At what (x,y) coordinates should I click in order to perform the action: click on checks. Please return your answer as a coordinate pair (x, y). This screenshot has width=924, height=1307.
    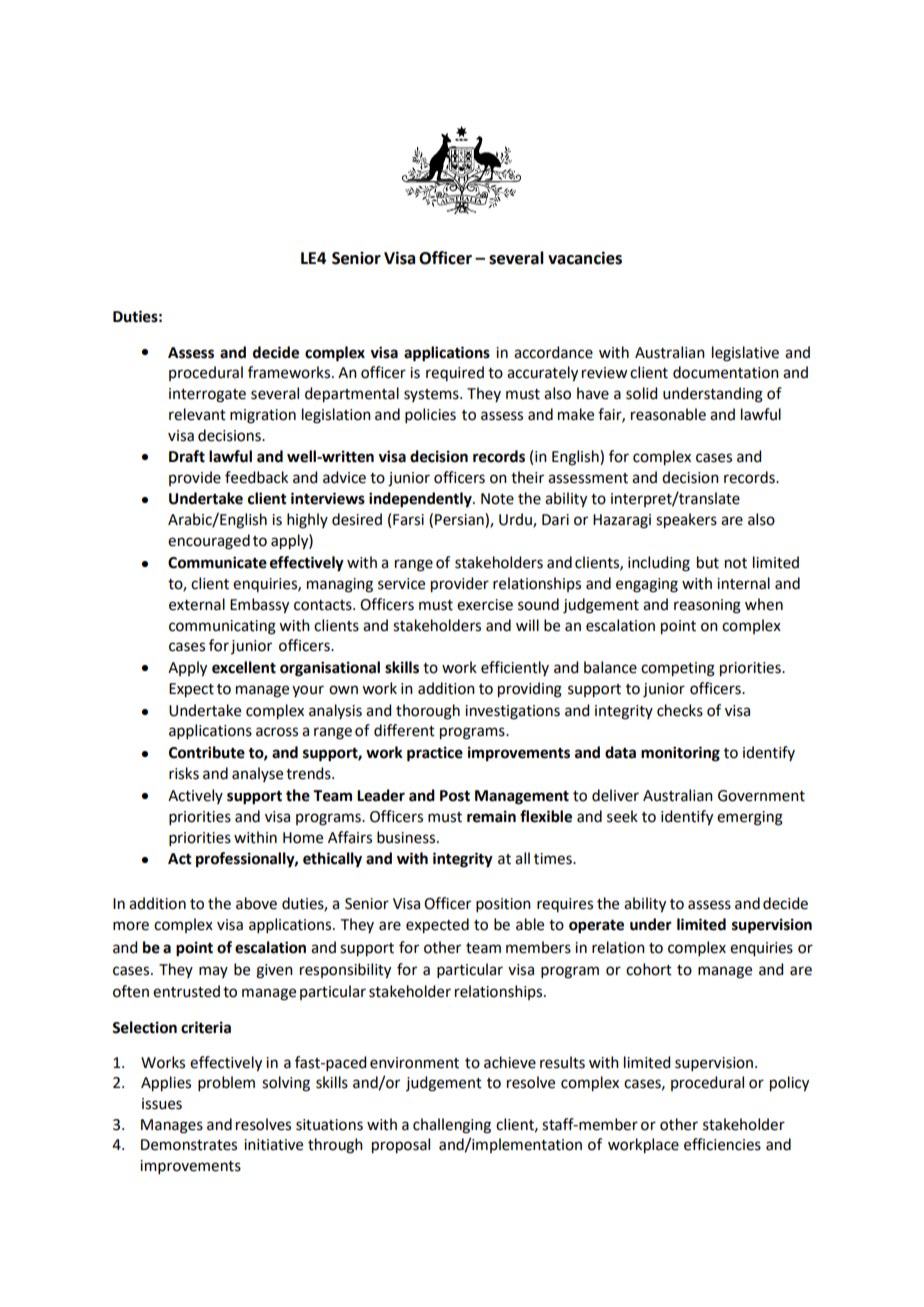
    Looking at the image, I should click on (680, 710).
